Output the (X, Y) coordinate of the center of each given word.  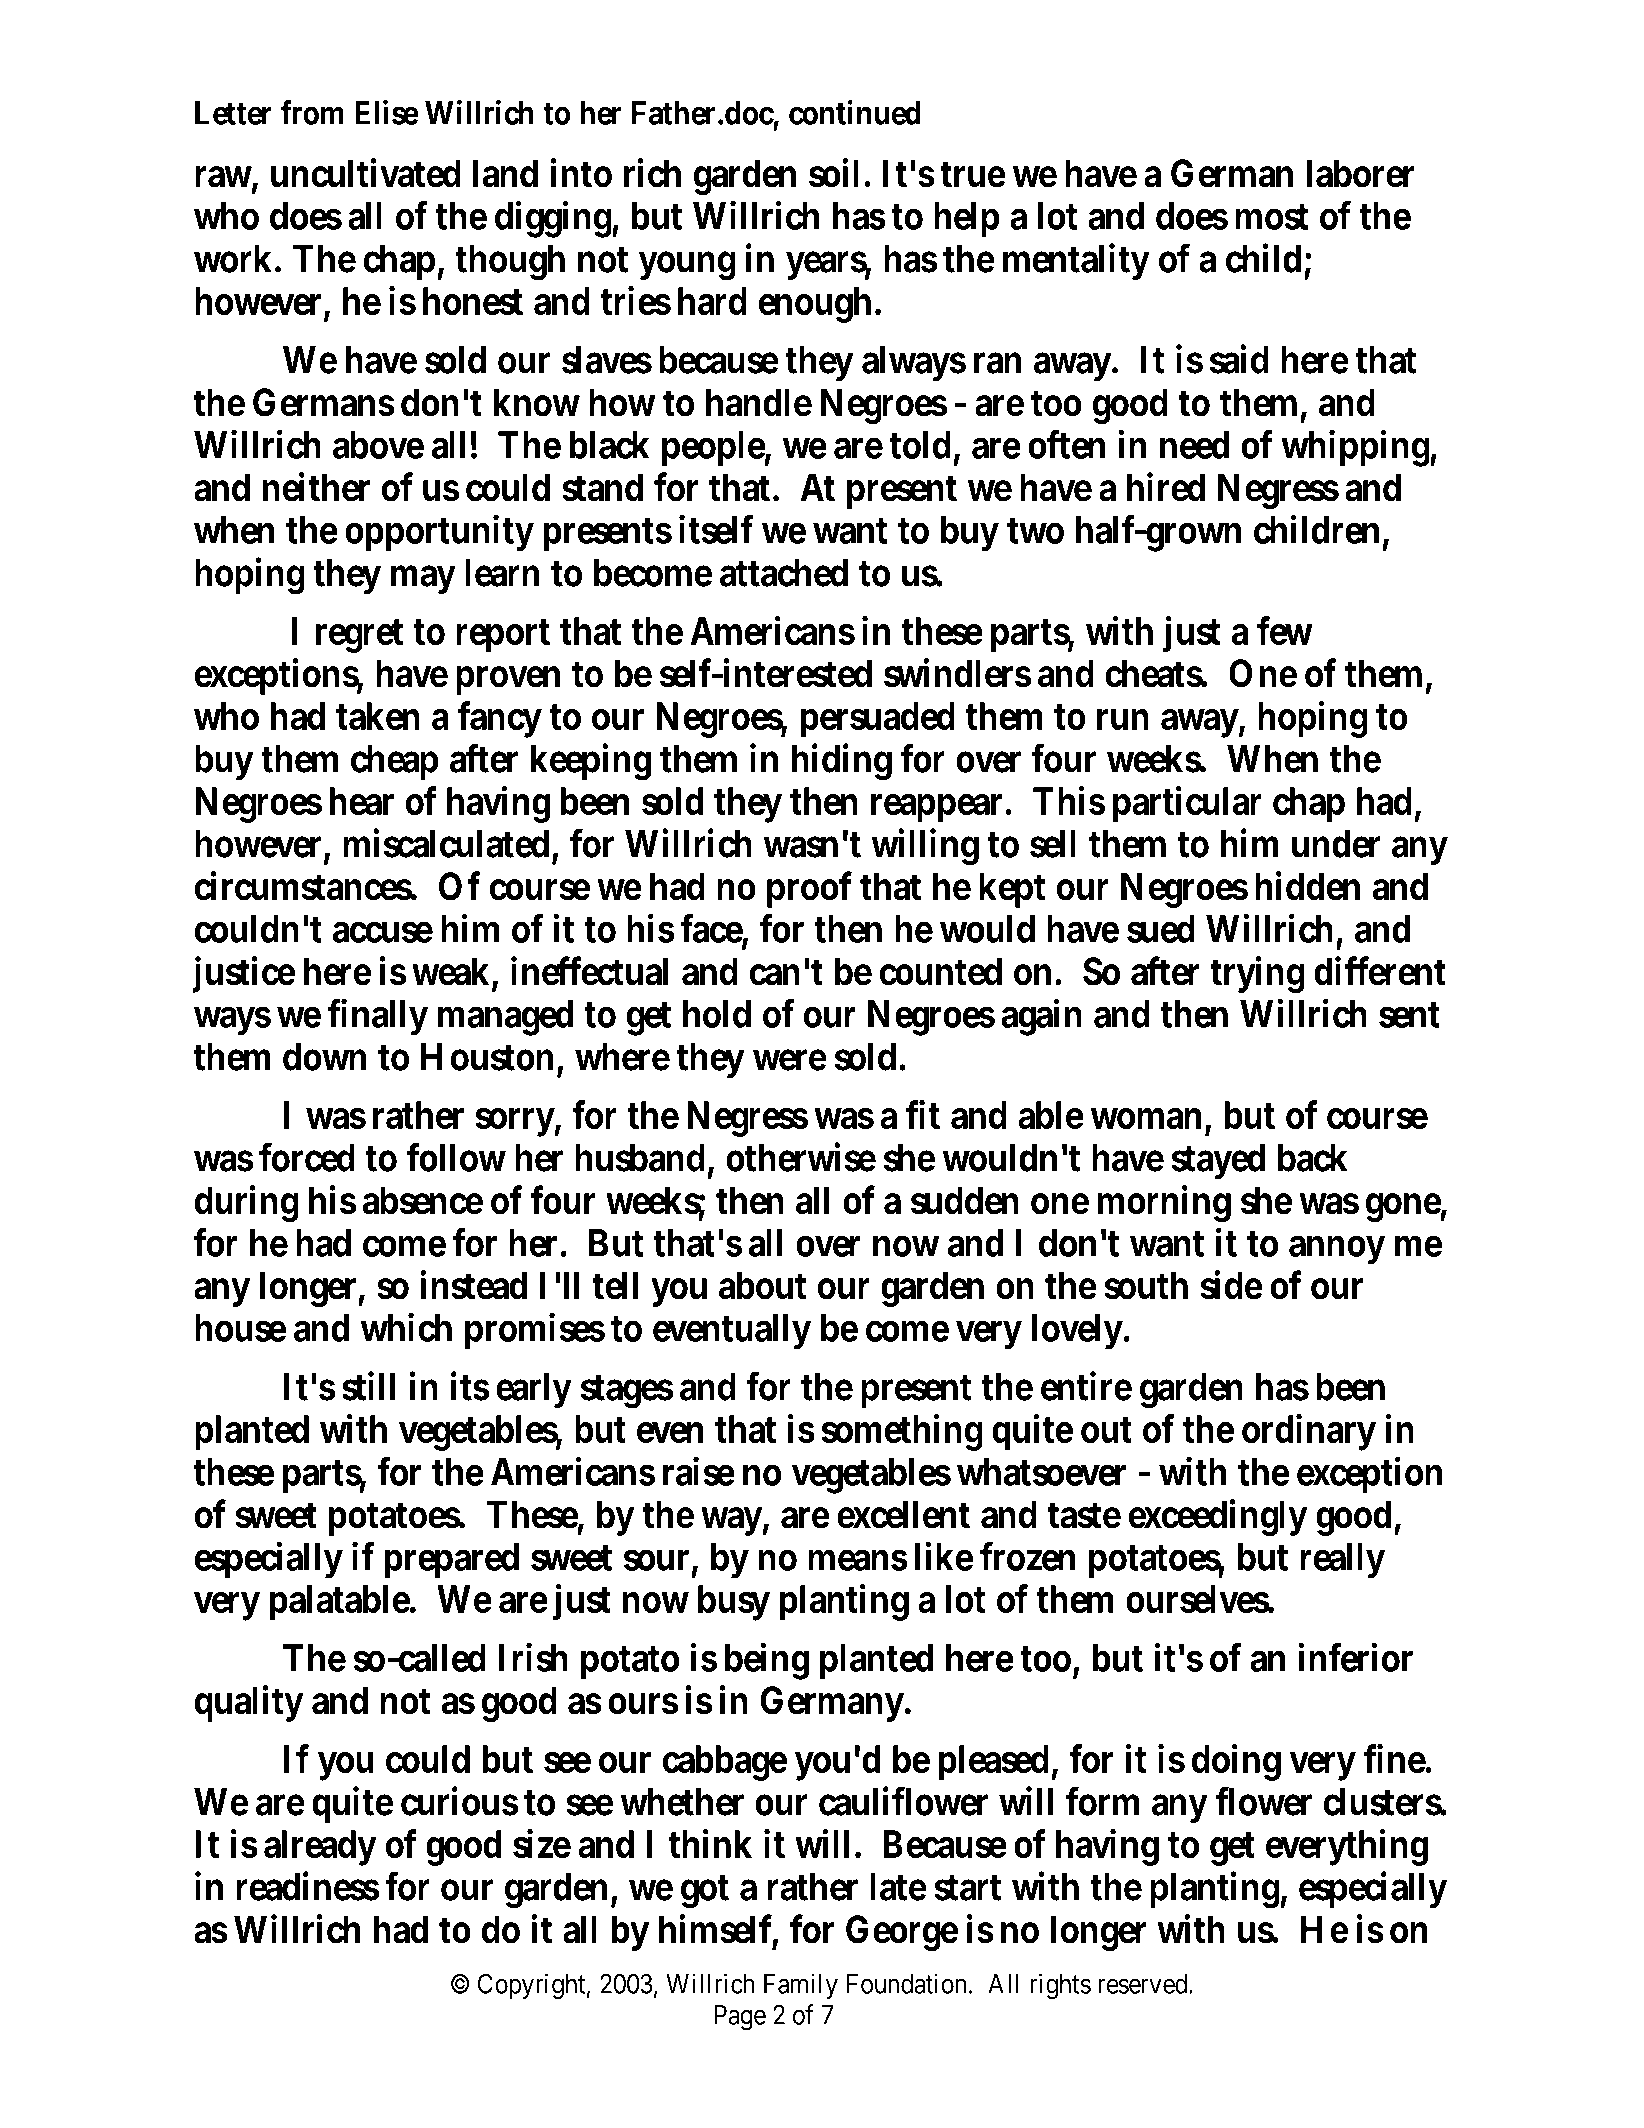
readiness (308, 1886)
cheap (394, 762)
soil (834, 173)
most (1272, 217)
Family (801, 1986)
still (368, 1386)
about (763, 1285)
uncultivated (366, 173)
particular (1187, 804)
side (1231, 1285)
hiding (842, 762)
